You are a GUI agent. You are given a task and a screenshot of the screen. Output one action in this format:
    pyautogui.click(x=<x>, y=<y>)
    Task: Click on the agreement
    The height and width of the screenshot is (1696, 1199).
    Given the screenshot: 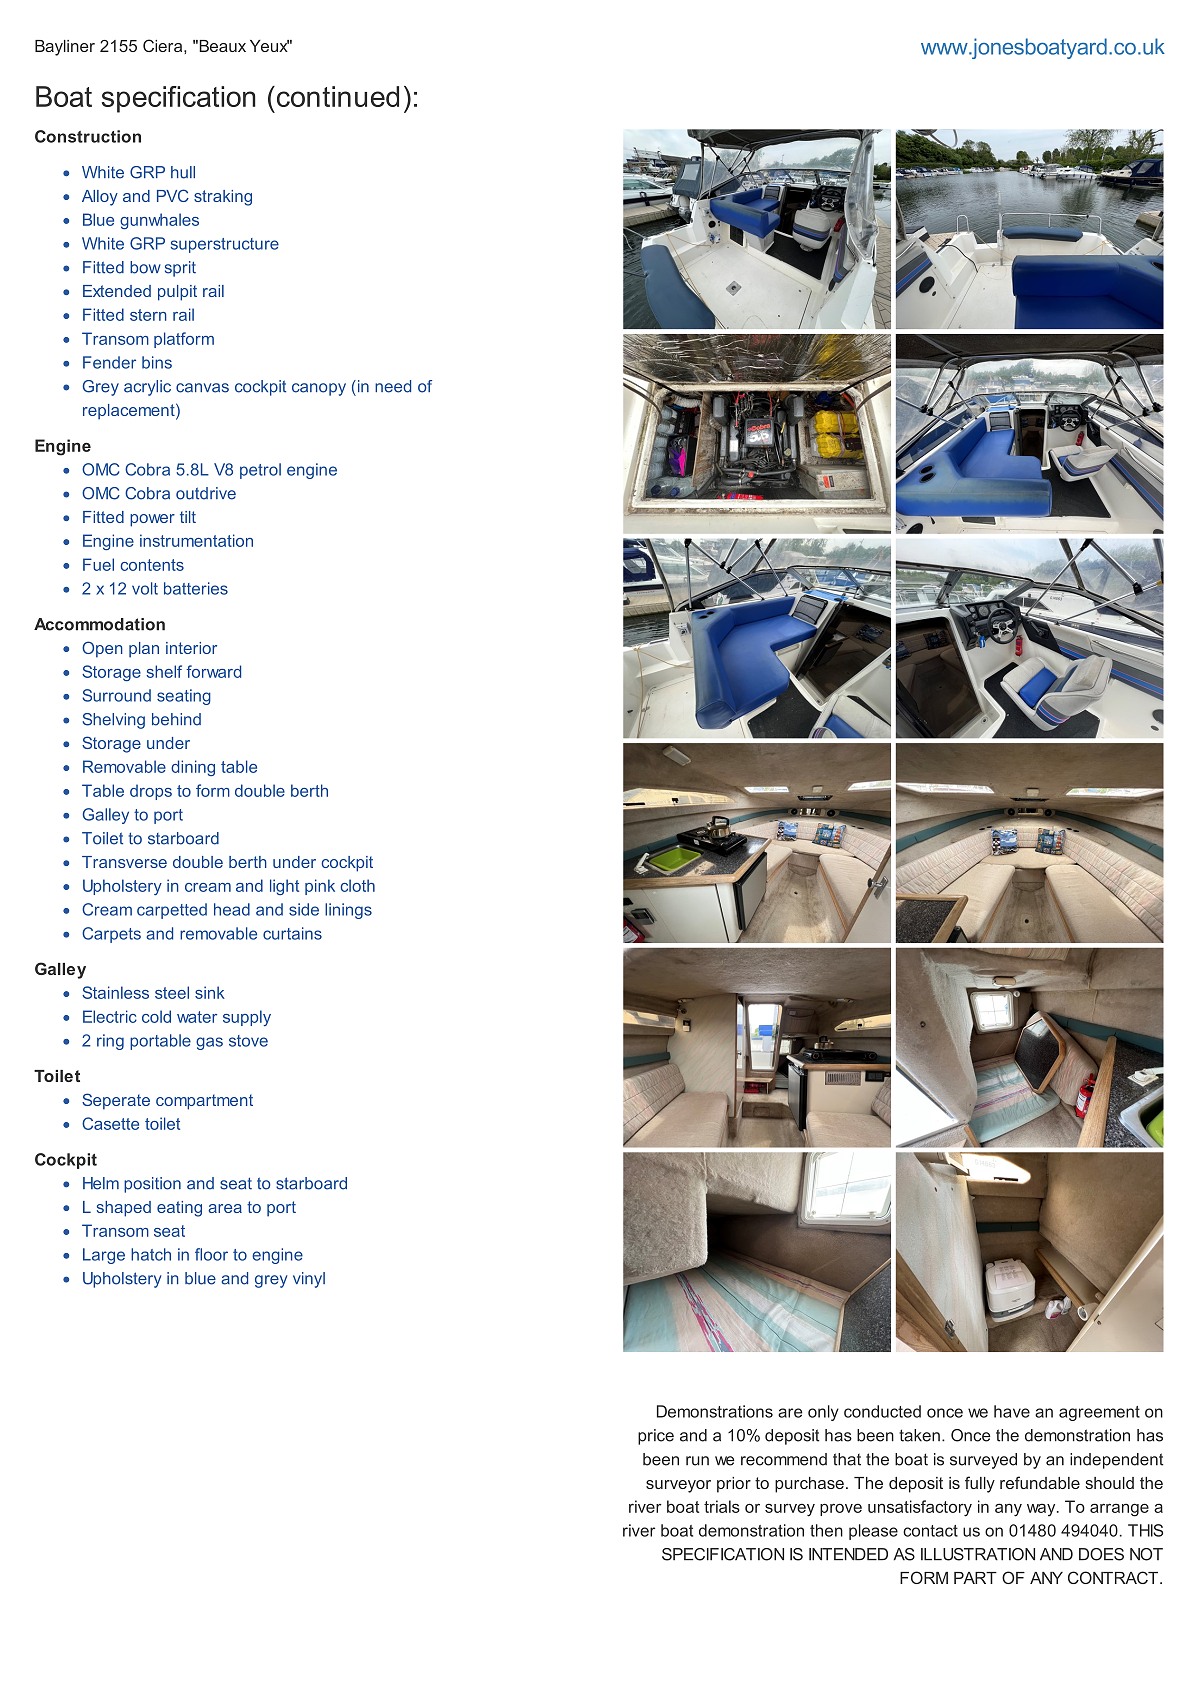 What is the action you would take?
    pyautogui.click(x=1099, y=1413)
